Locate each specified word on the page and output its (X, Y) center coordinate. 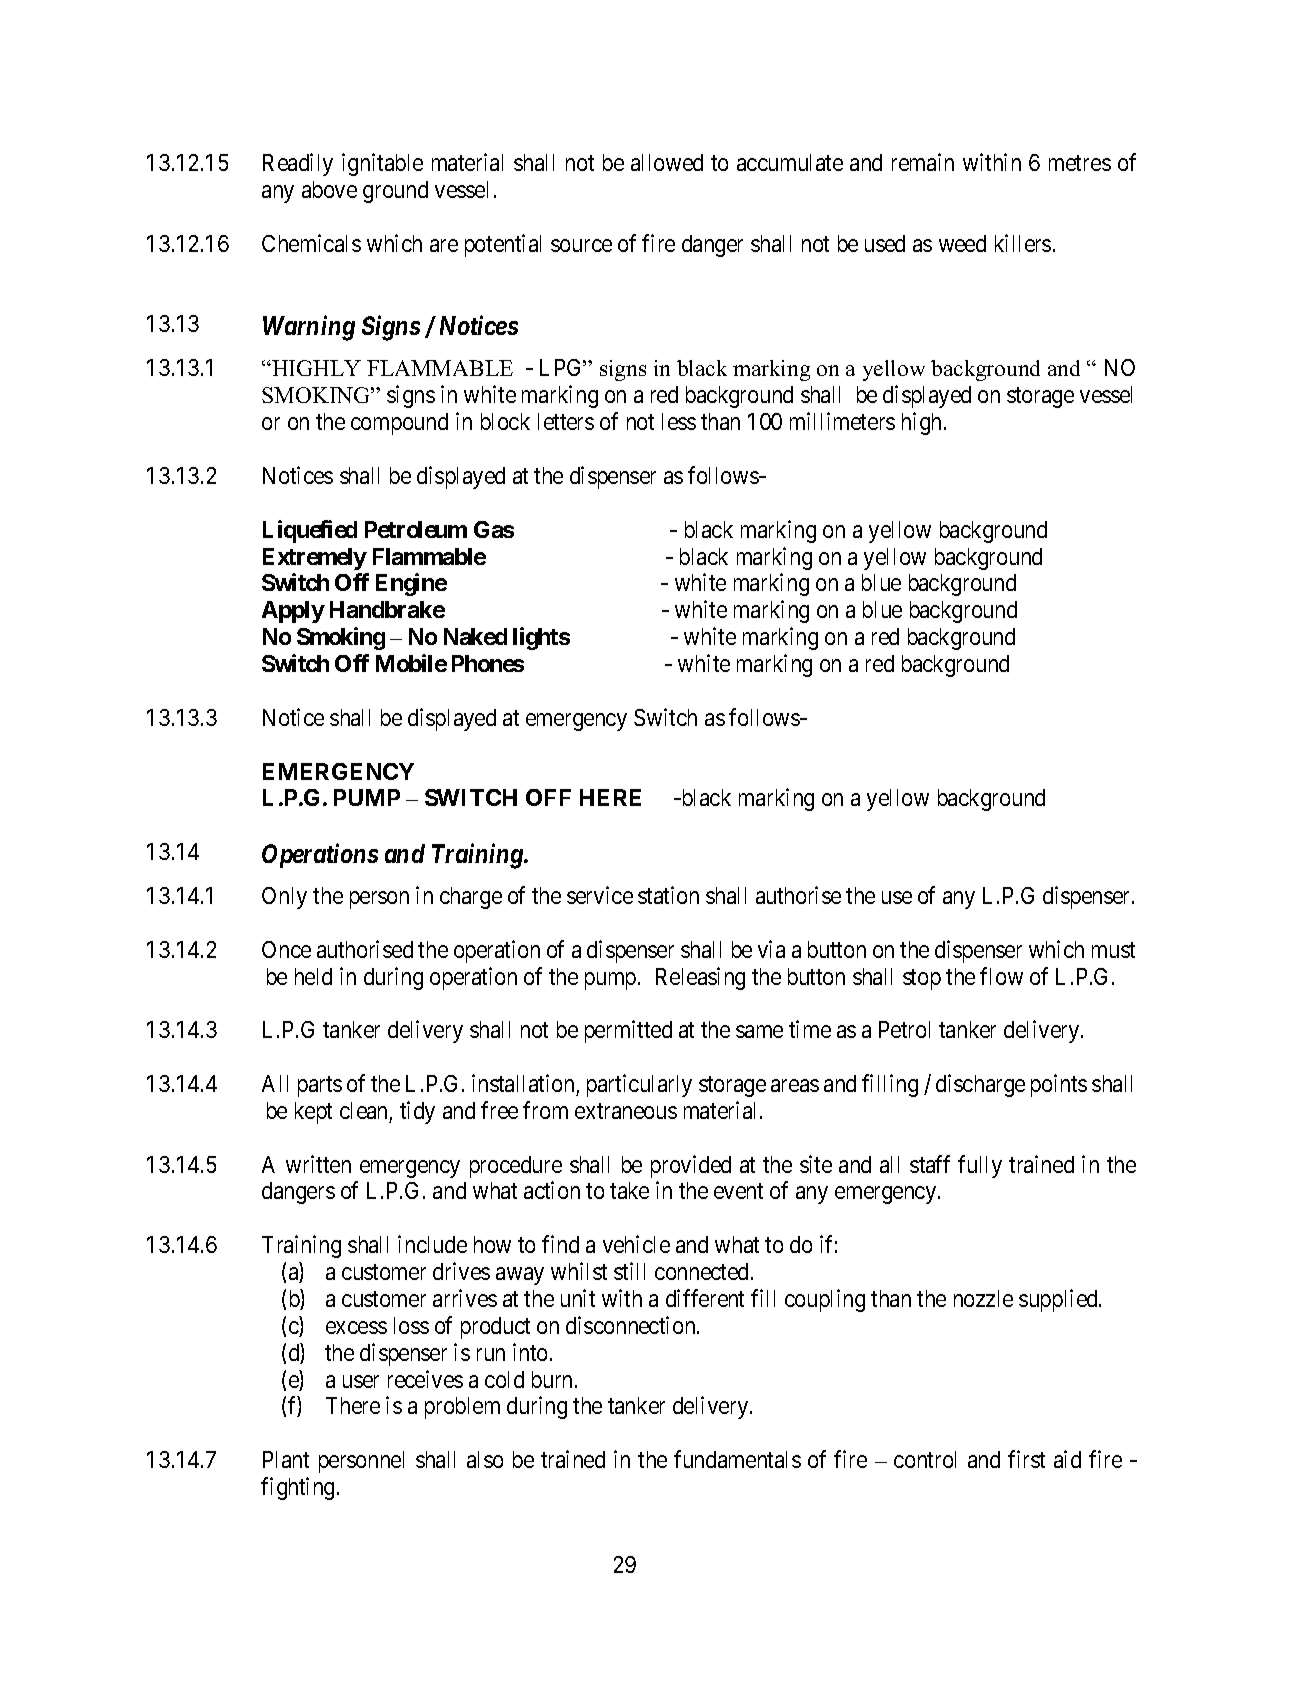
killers (1023, 243)
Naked (475, 636)
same (759, 1032)
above (329, 189)
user (361, 1381)
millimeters (842, 421)
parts (320, 1086)
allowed (667, 162)
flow (1001, 976)
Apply (293, 612)
